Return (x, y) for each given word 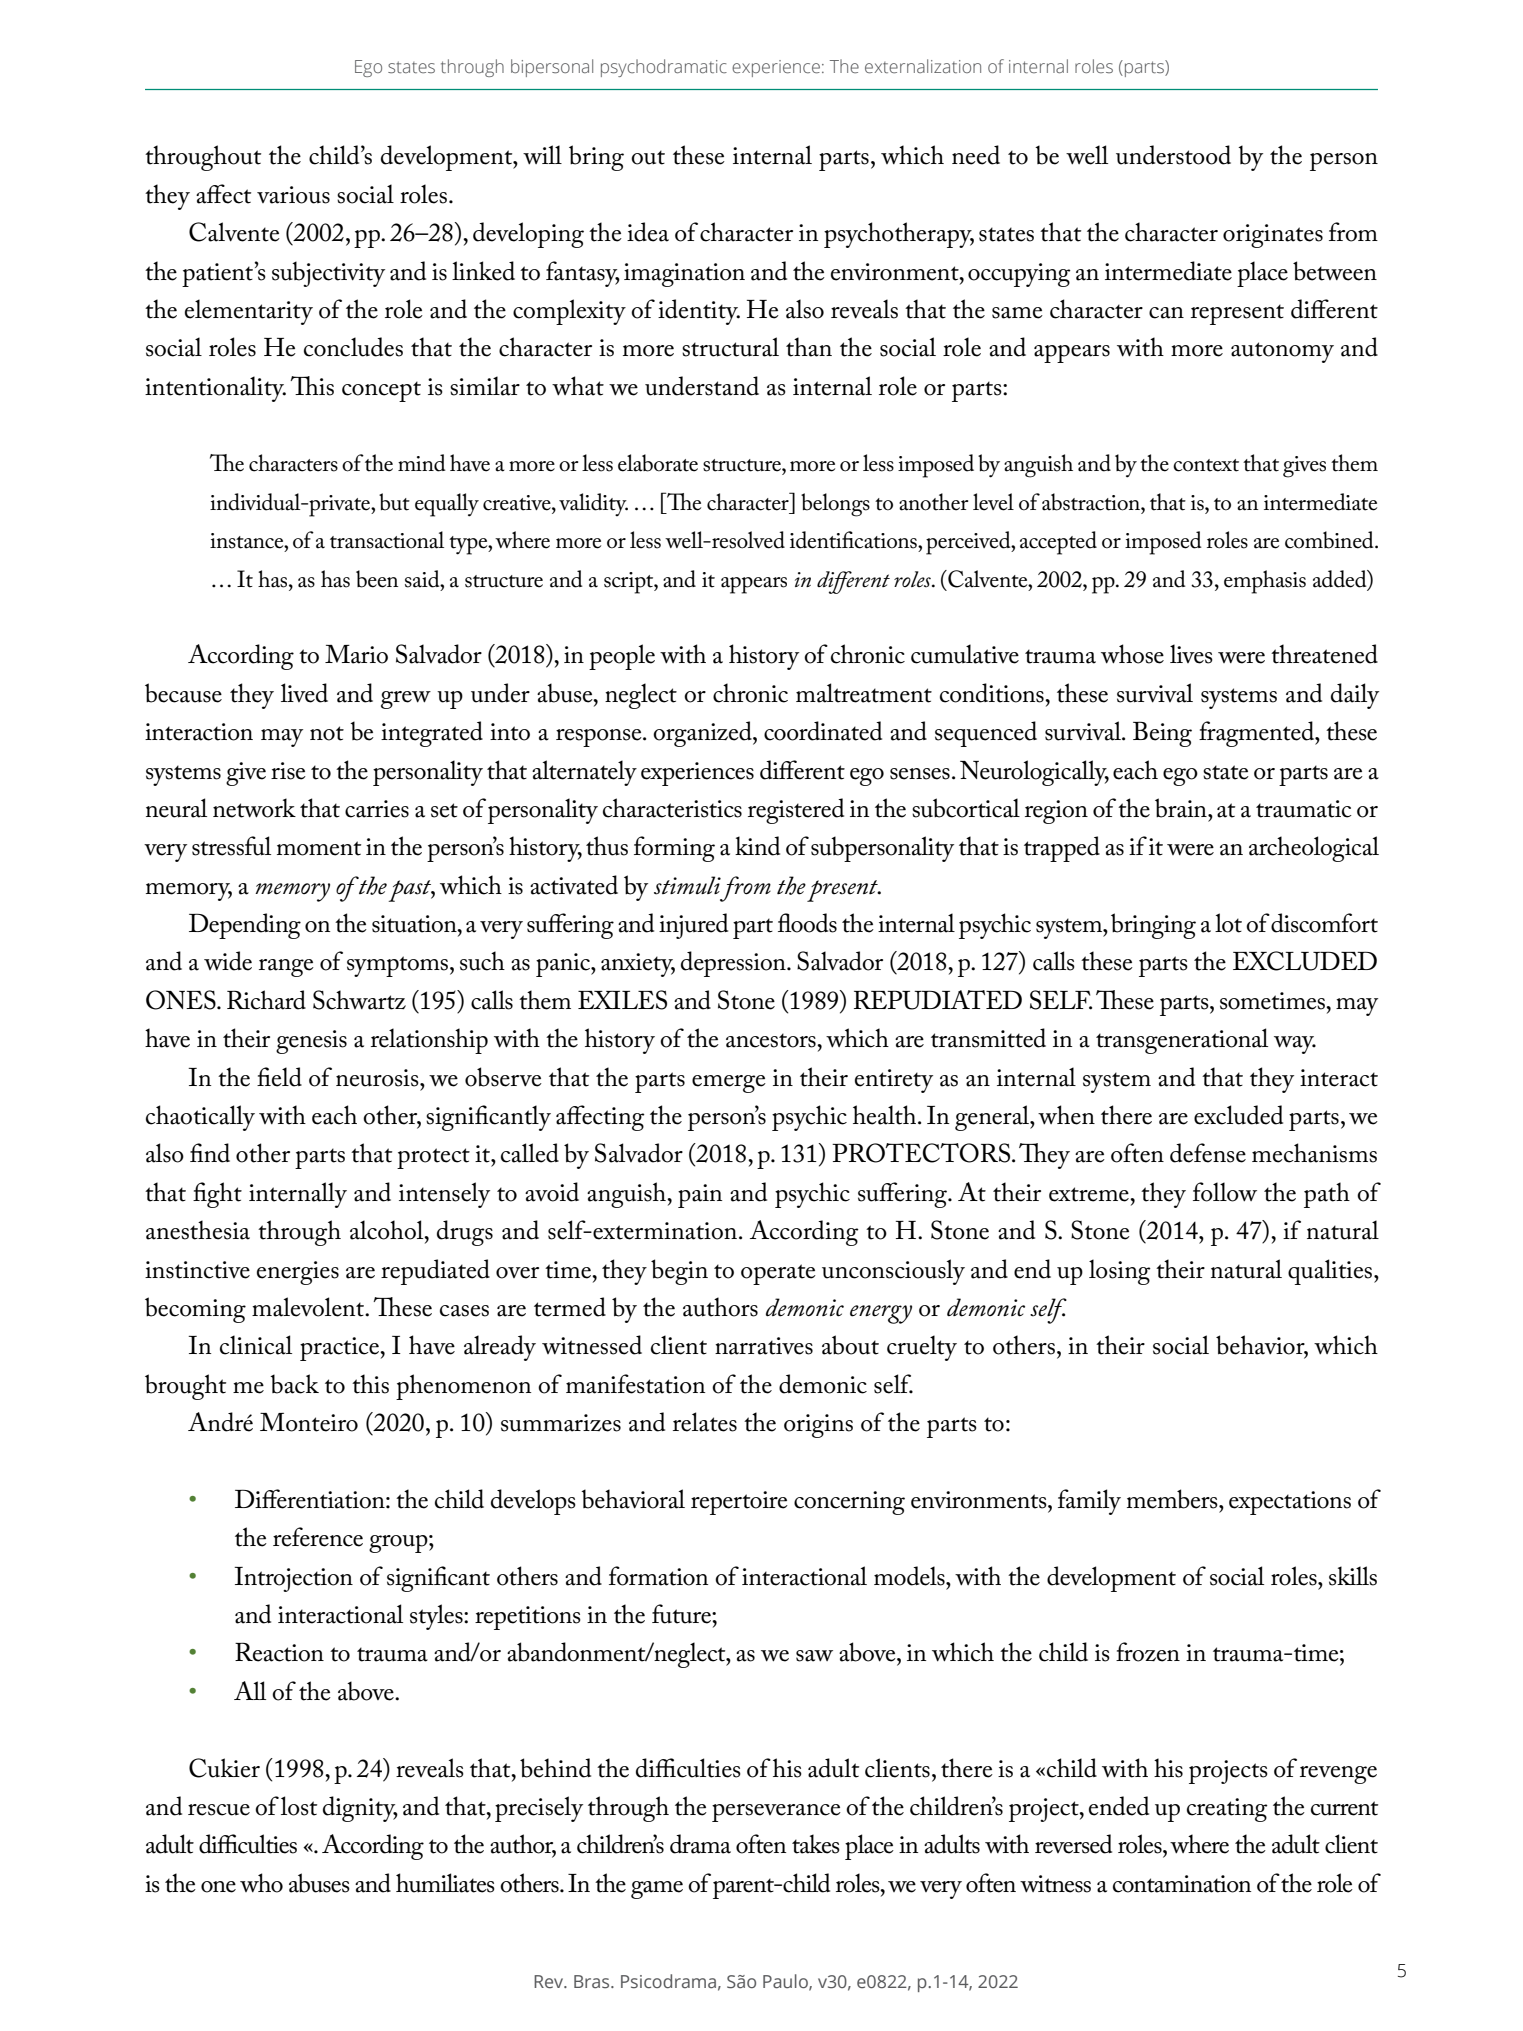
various (293, 195)
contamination (1182, 1884)
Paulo (786, 1982)
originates (1273, 236)
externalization (923, 66)
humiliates (445, 1883)
